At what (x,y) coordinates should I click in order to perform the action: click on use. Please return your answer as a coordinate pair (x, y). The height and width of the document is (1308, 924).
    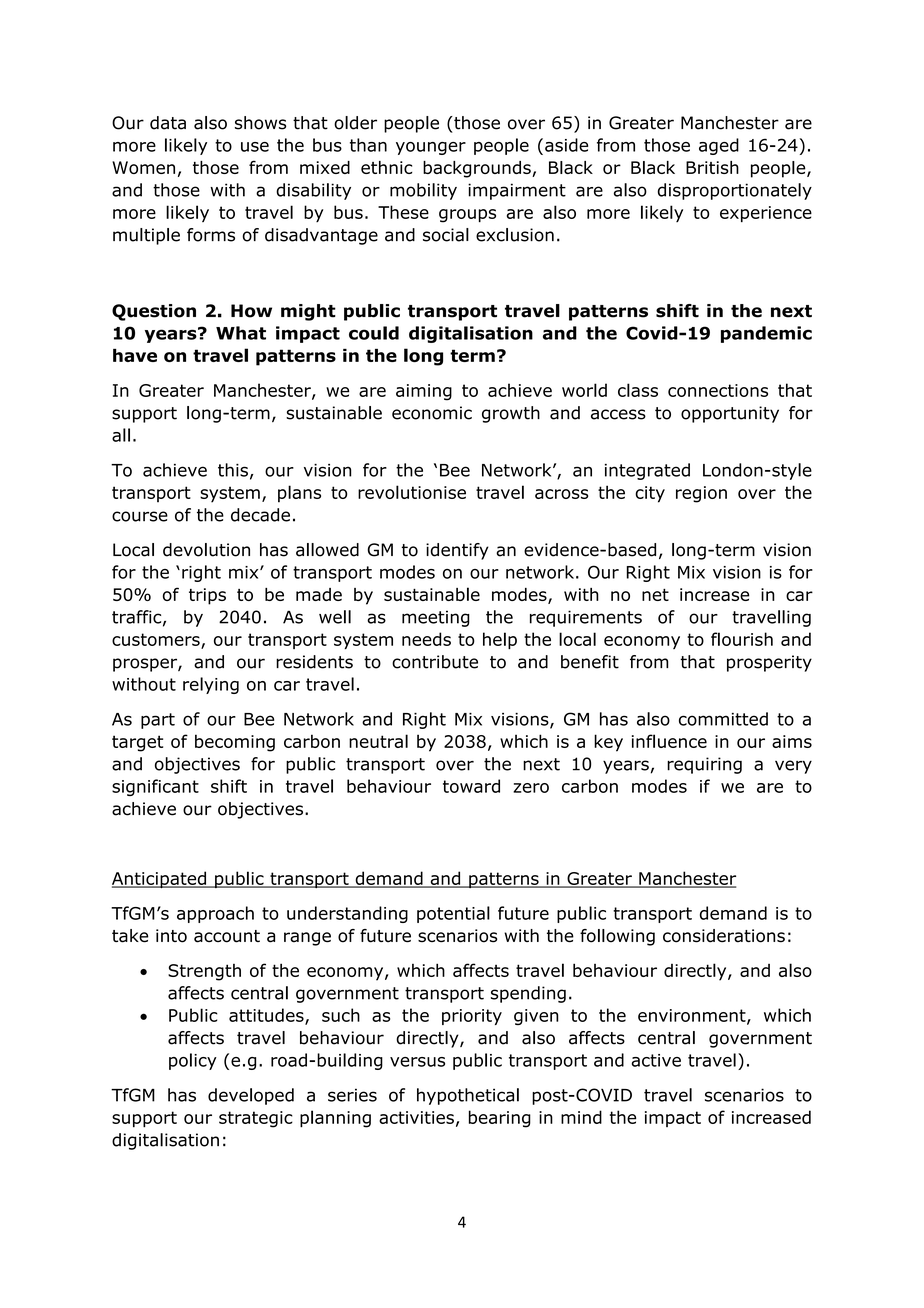
    Looking at the image, I should click on (255, 147).
